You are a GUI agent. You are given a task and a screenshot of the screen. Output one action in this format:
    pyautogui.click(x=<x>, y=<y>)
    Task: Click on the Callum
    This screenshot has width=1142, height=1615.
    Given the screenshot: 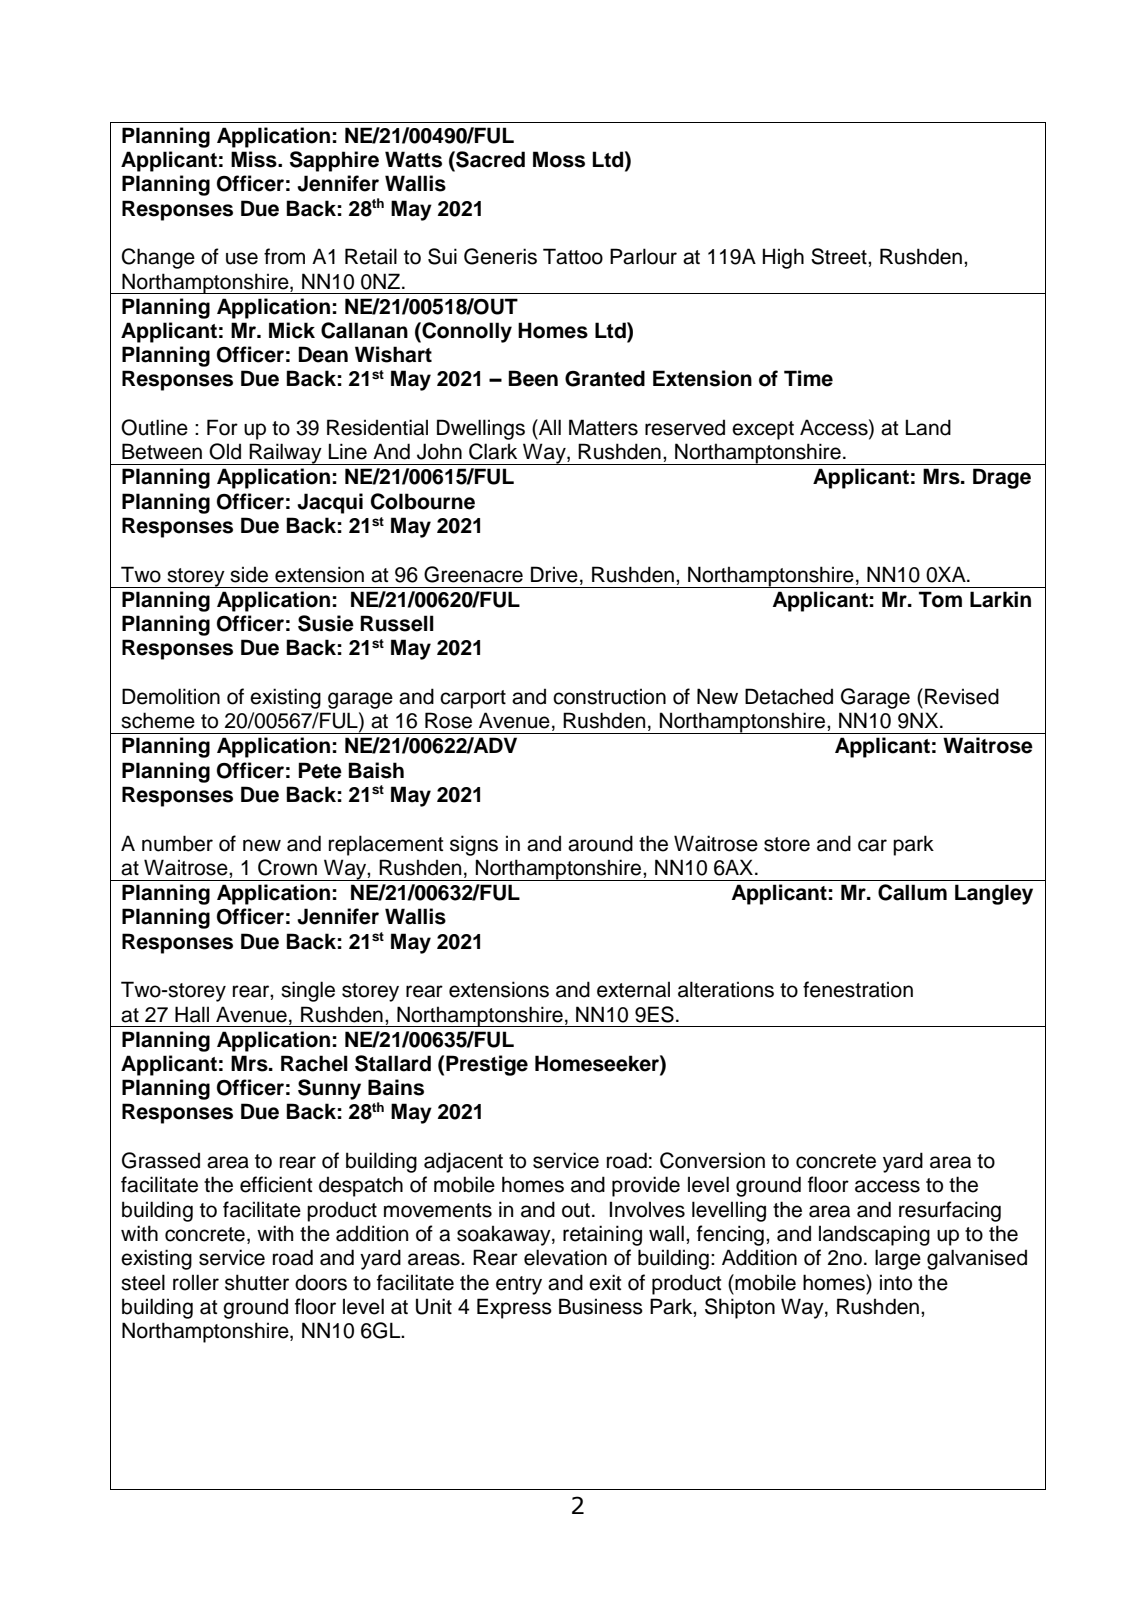 What is the action you would take?
    pyautogui.click(x=912, y=892)
